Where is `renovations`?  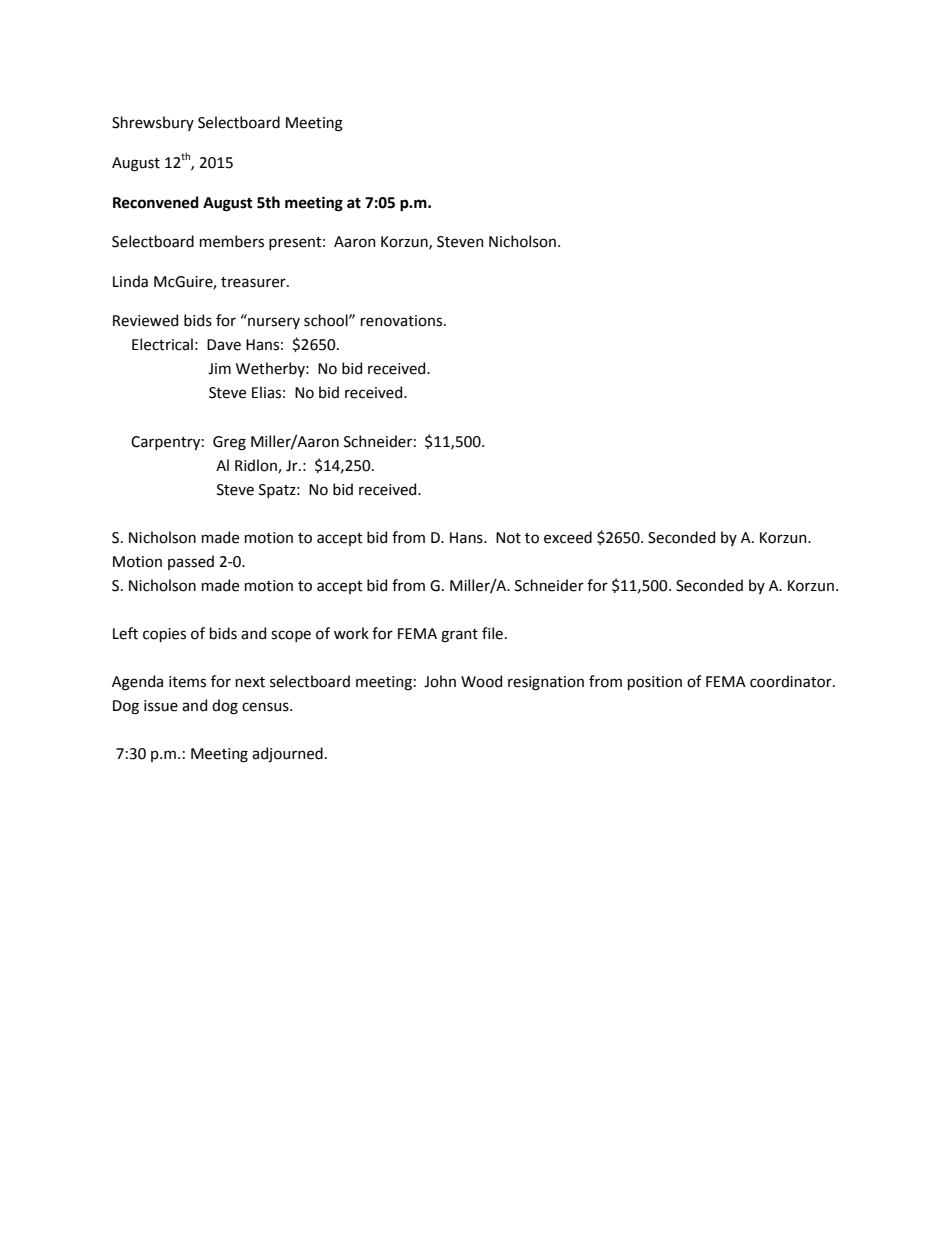
renovations is located at coordinates (403, 321).
